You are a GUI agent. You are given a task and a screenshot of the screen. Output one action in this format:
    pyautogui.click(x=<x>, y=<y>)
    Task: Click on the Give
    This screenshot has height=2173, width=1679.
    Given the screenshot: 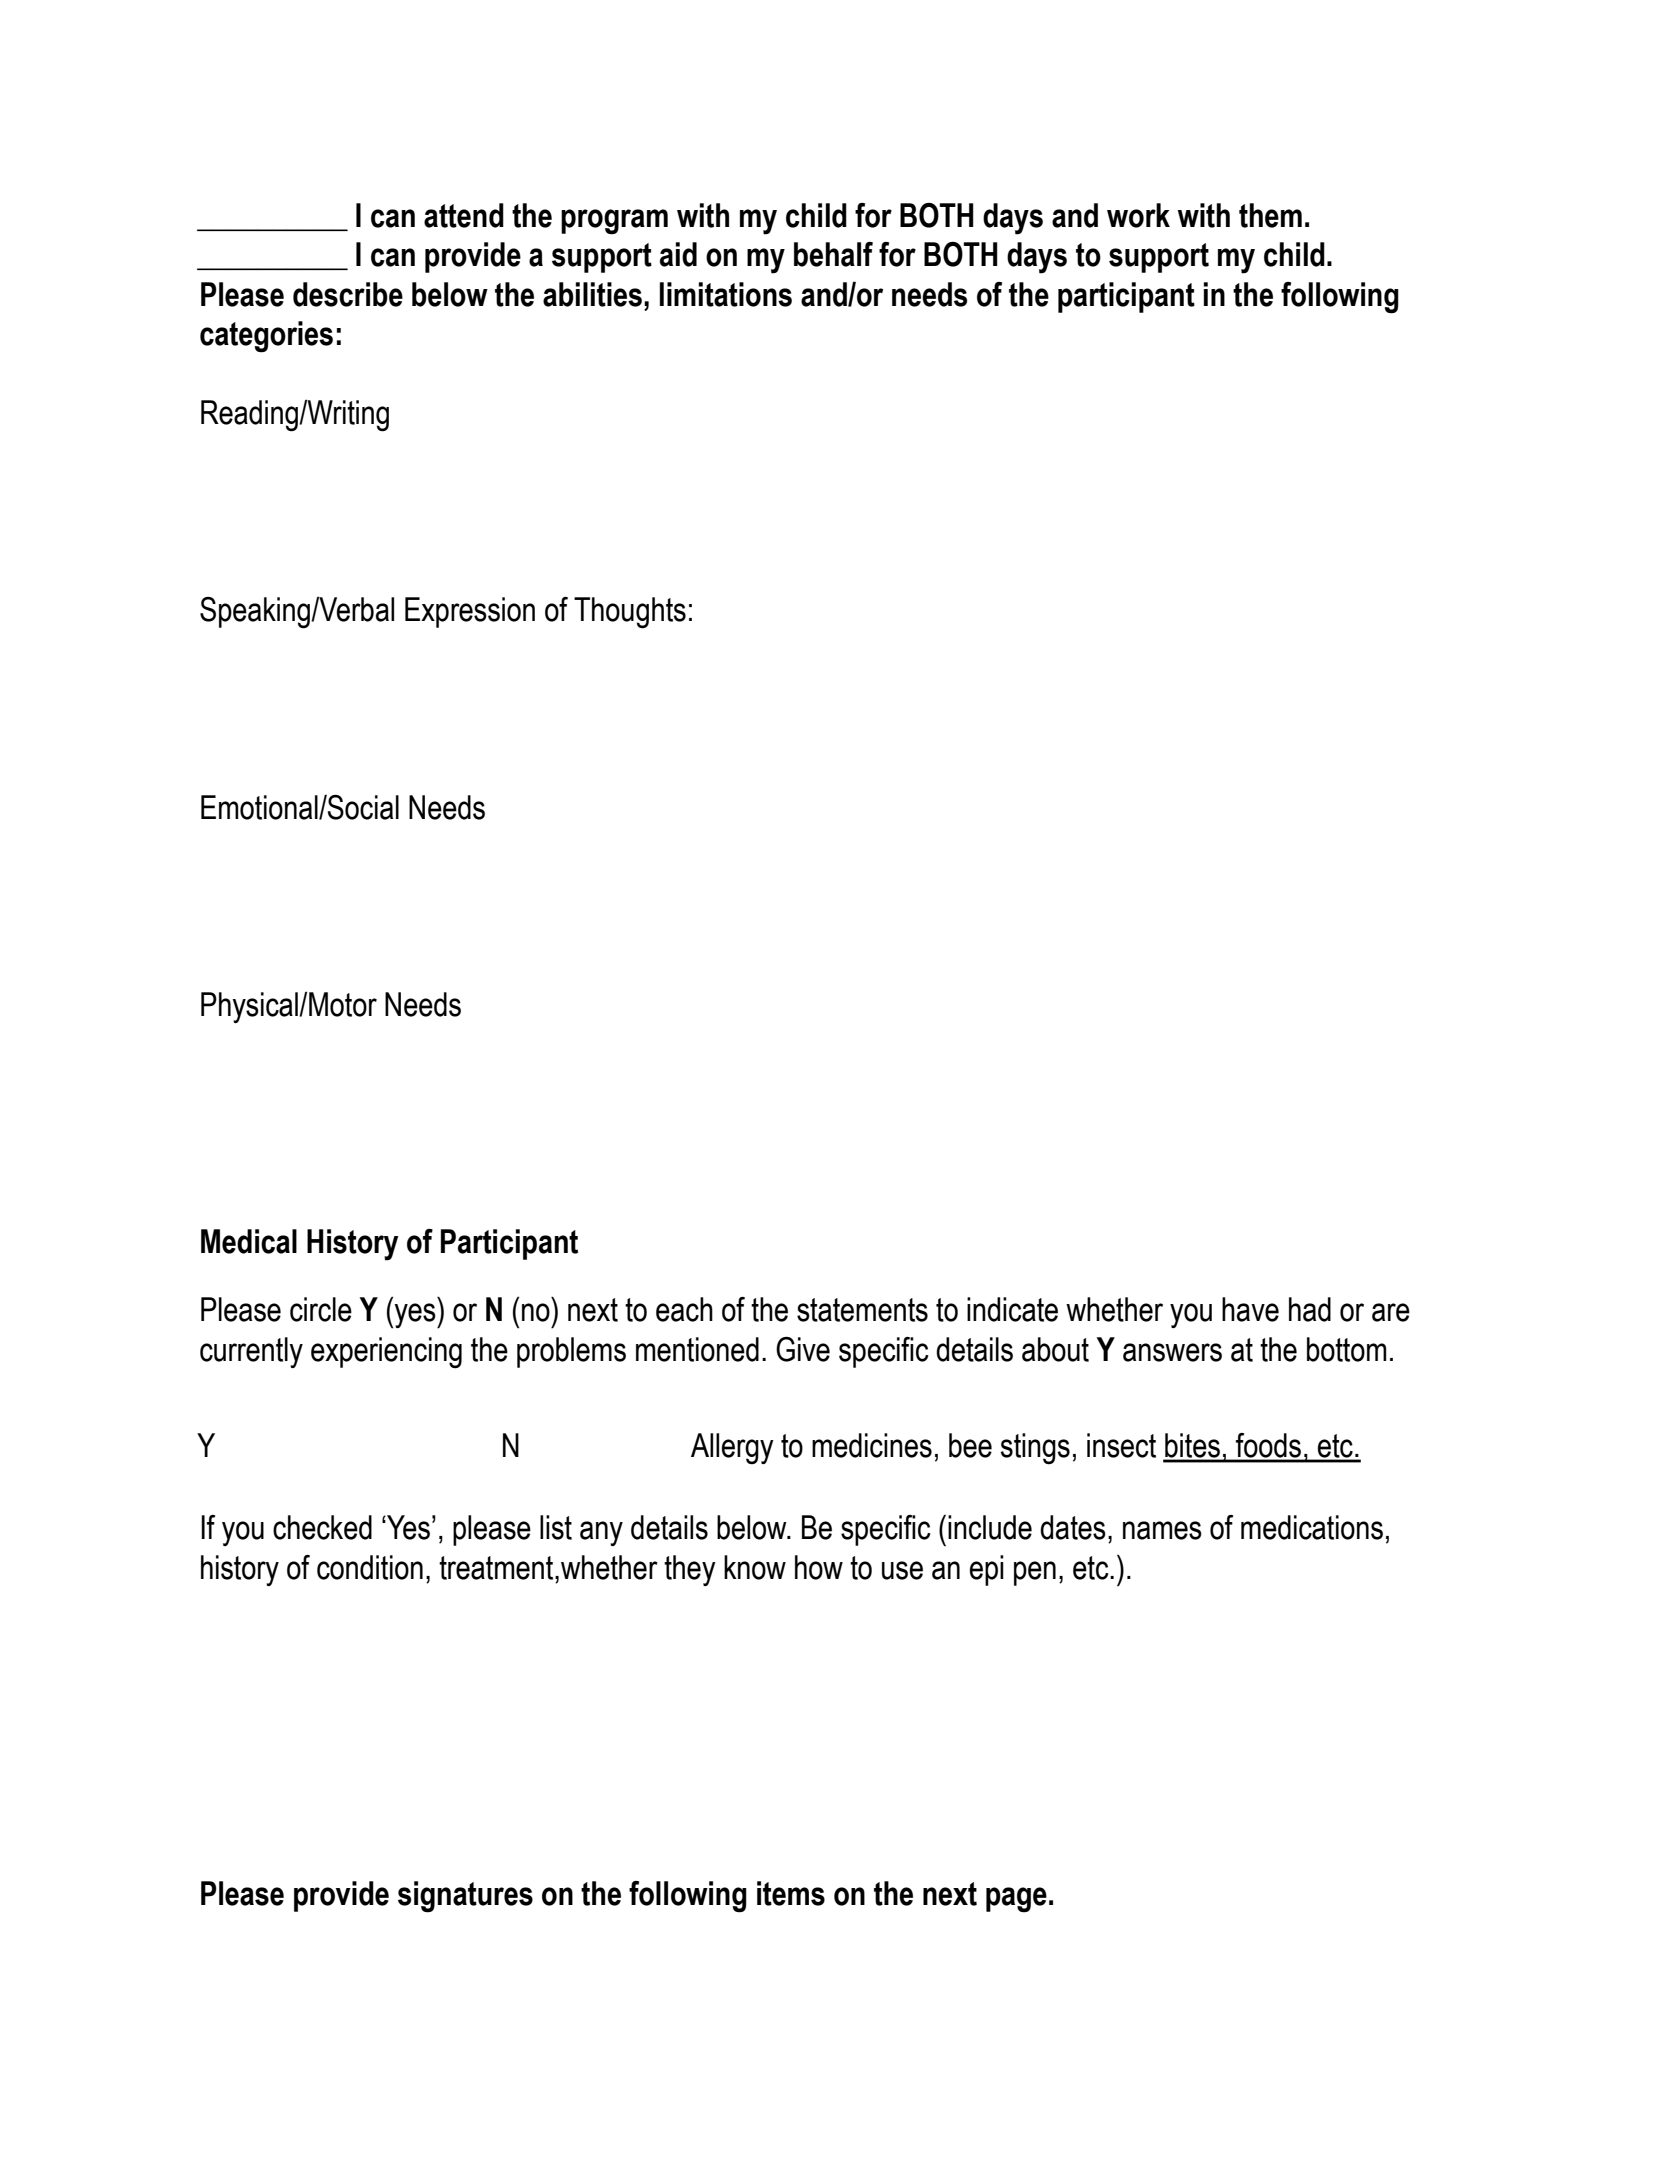 What is the action you would take?
    pyautogui.click(x=803, y=1349)
